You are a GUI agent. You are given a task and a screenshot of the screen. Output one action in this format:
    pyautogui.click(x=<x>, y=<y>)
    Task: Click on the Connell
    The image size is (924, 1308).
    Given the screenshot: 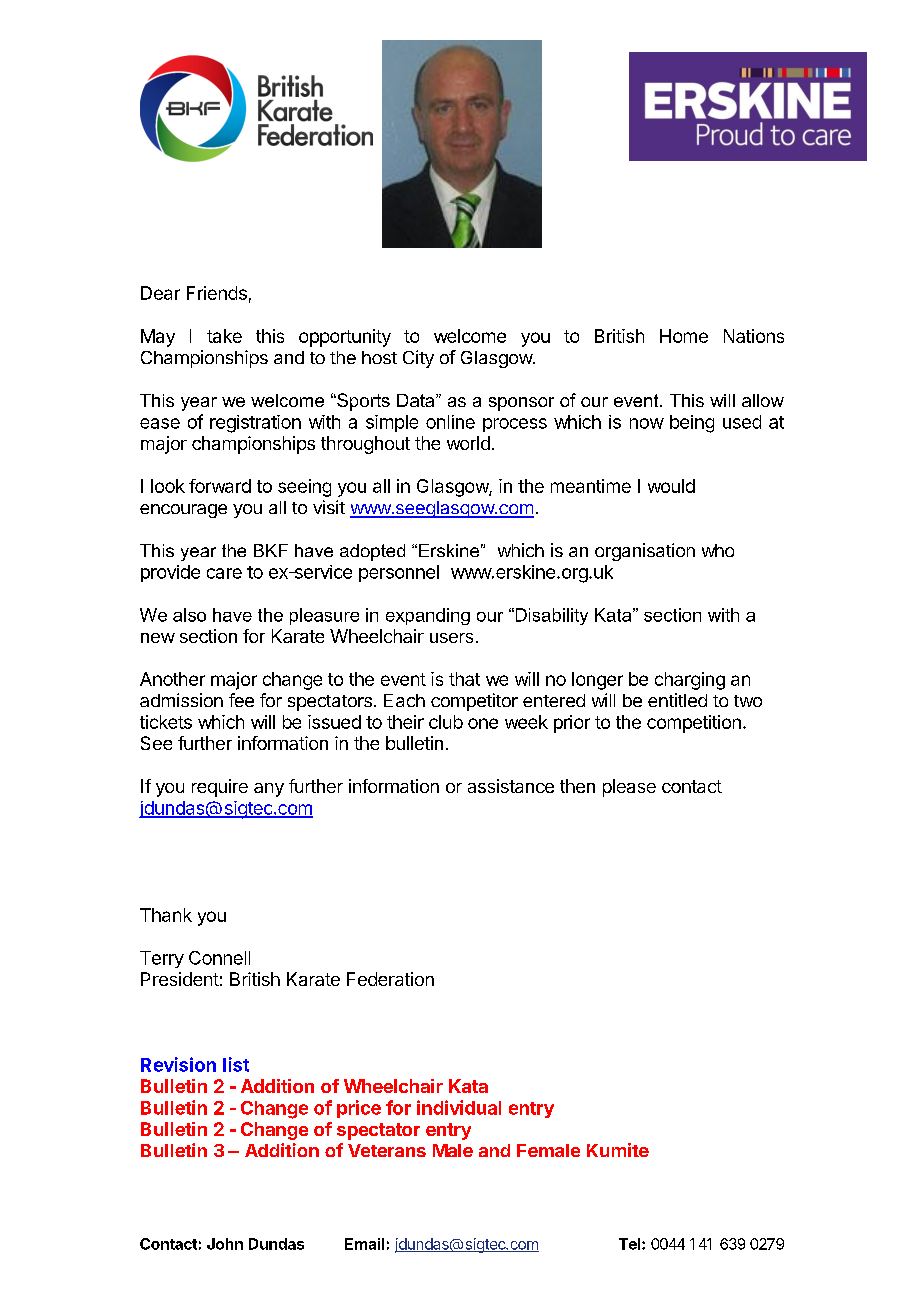 What is the action you would take?
    pyautogui.click(x=219, y=958)
